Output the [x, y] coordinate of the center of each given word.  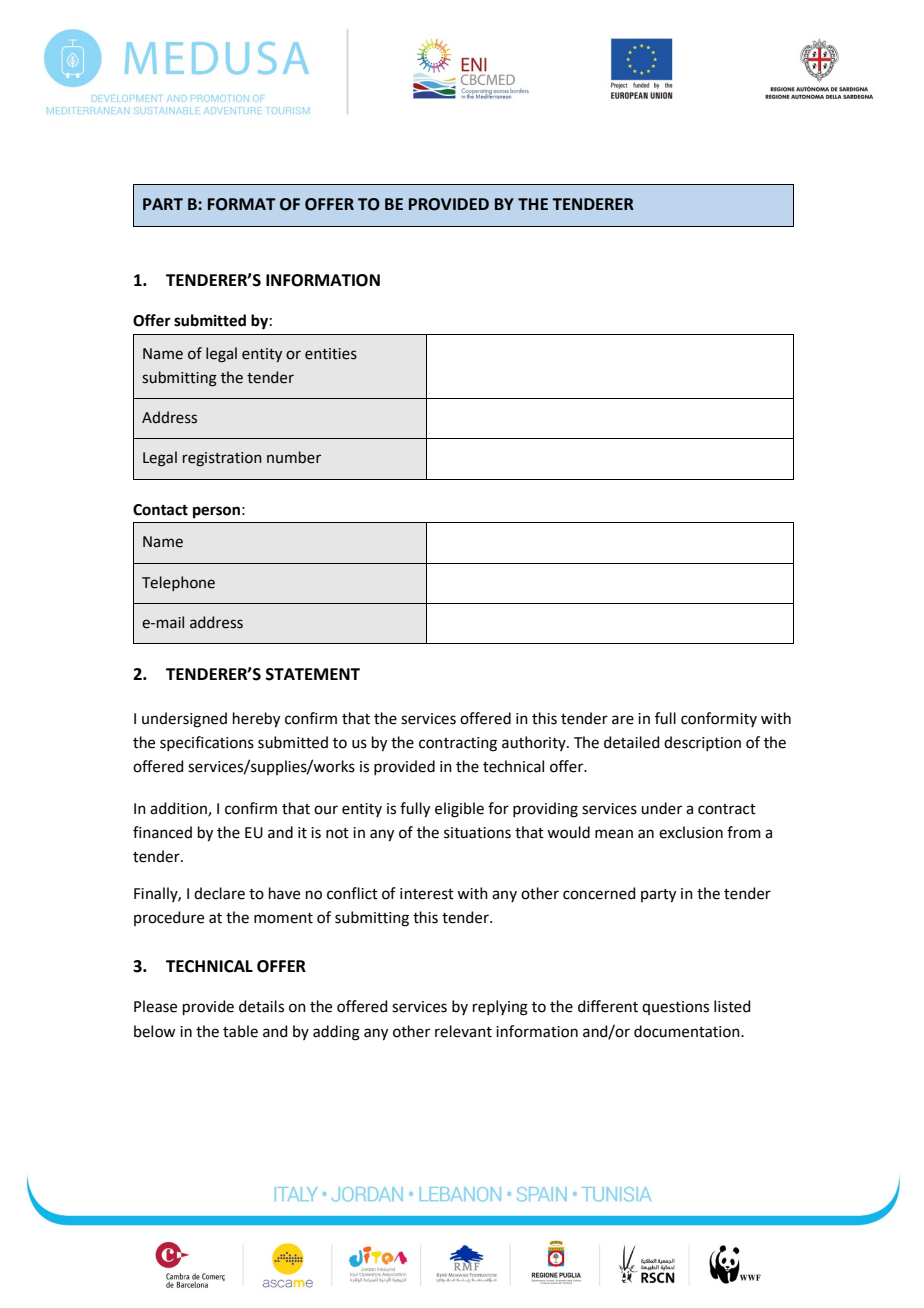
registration [222, 459]
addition [179, 809]
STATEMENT [313, 674]
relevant [463, 1031]
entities [331, 354]
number [294, 457]
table [240, 1031]
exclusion [691, 832]
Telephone [178, 583]
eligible [459, 810]
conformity [719, 719]
